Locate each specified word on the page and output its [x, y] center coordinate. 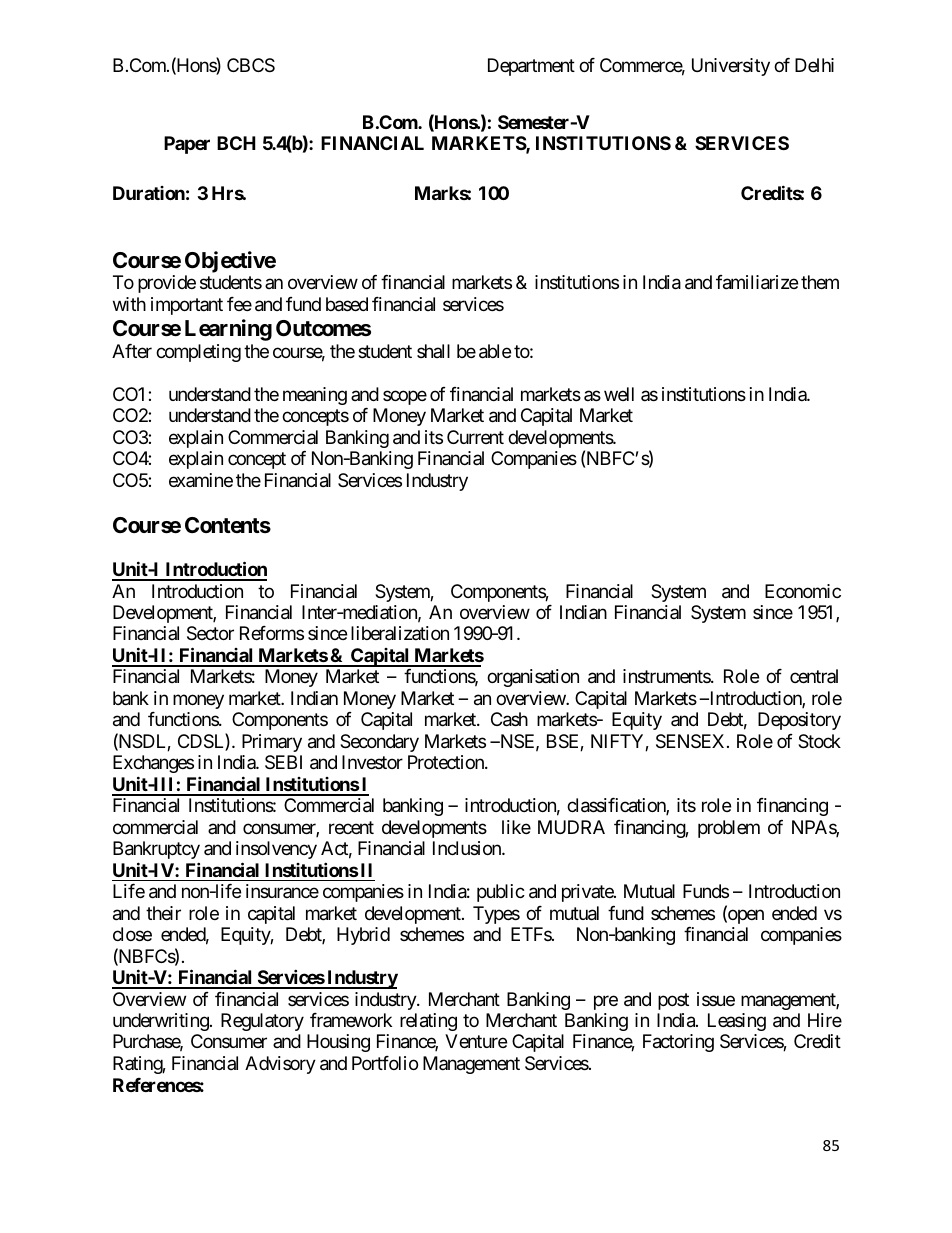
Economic [803, 591]
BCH [236, 143]
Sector [210, 633]
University [731, 67]
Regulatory [262, 1022]
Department [531, 67]
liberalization [400, 633]
